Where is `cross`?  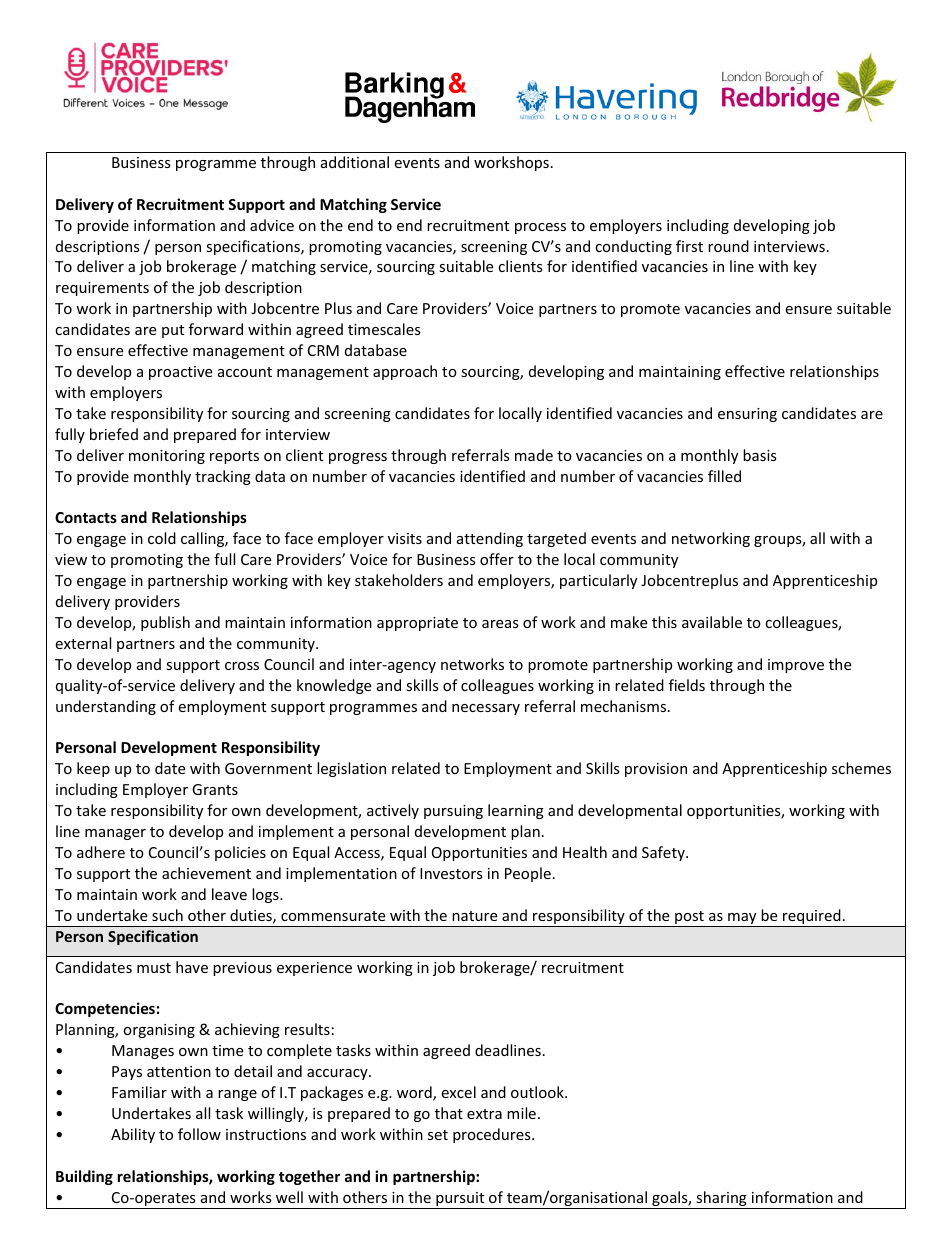 cross is located at coordinates (242, 666).
